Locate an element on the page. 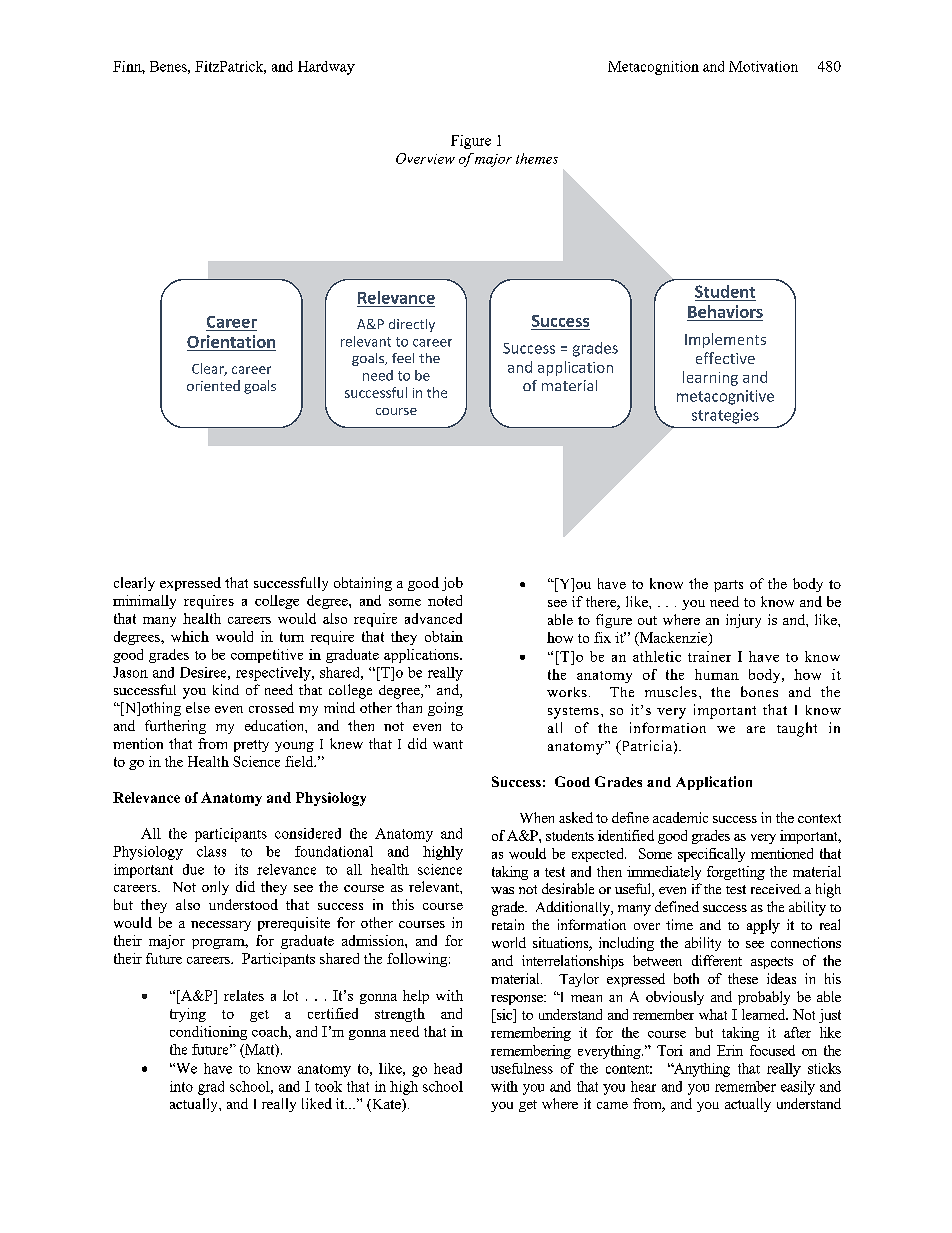 This image has height=1233, width=952. Orientation is located at coordinates (231, 341).
